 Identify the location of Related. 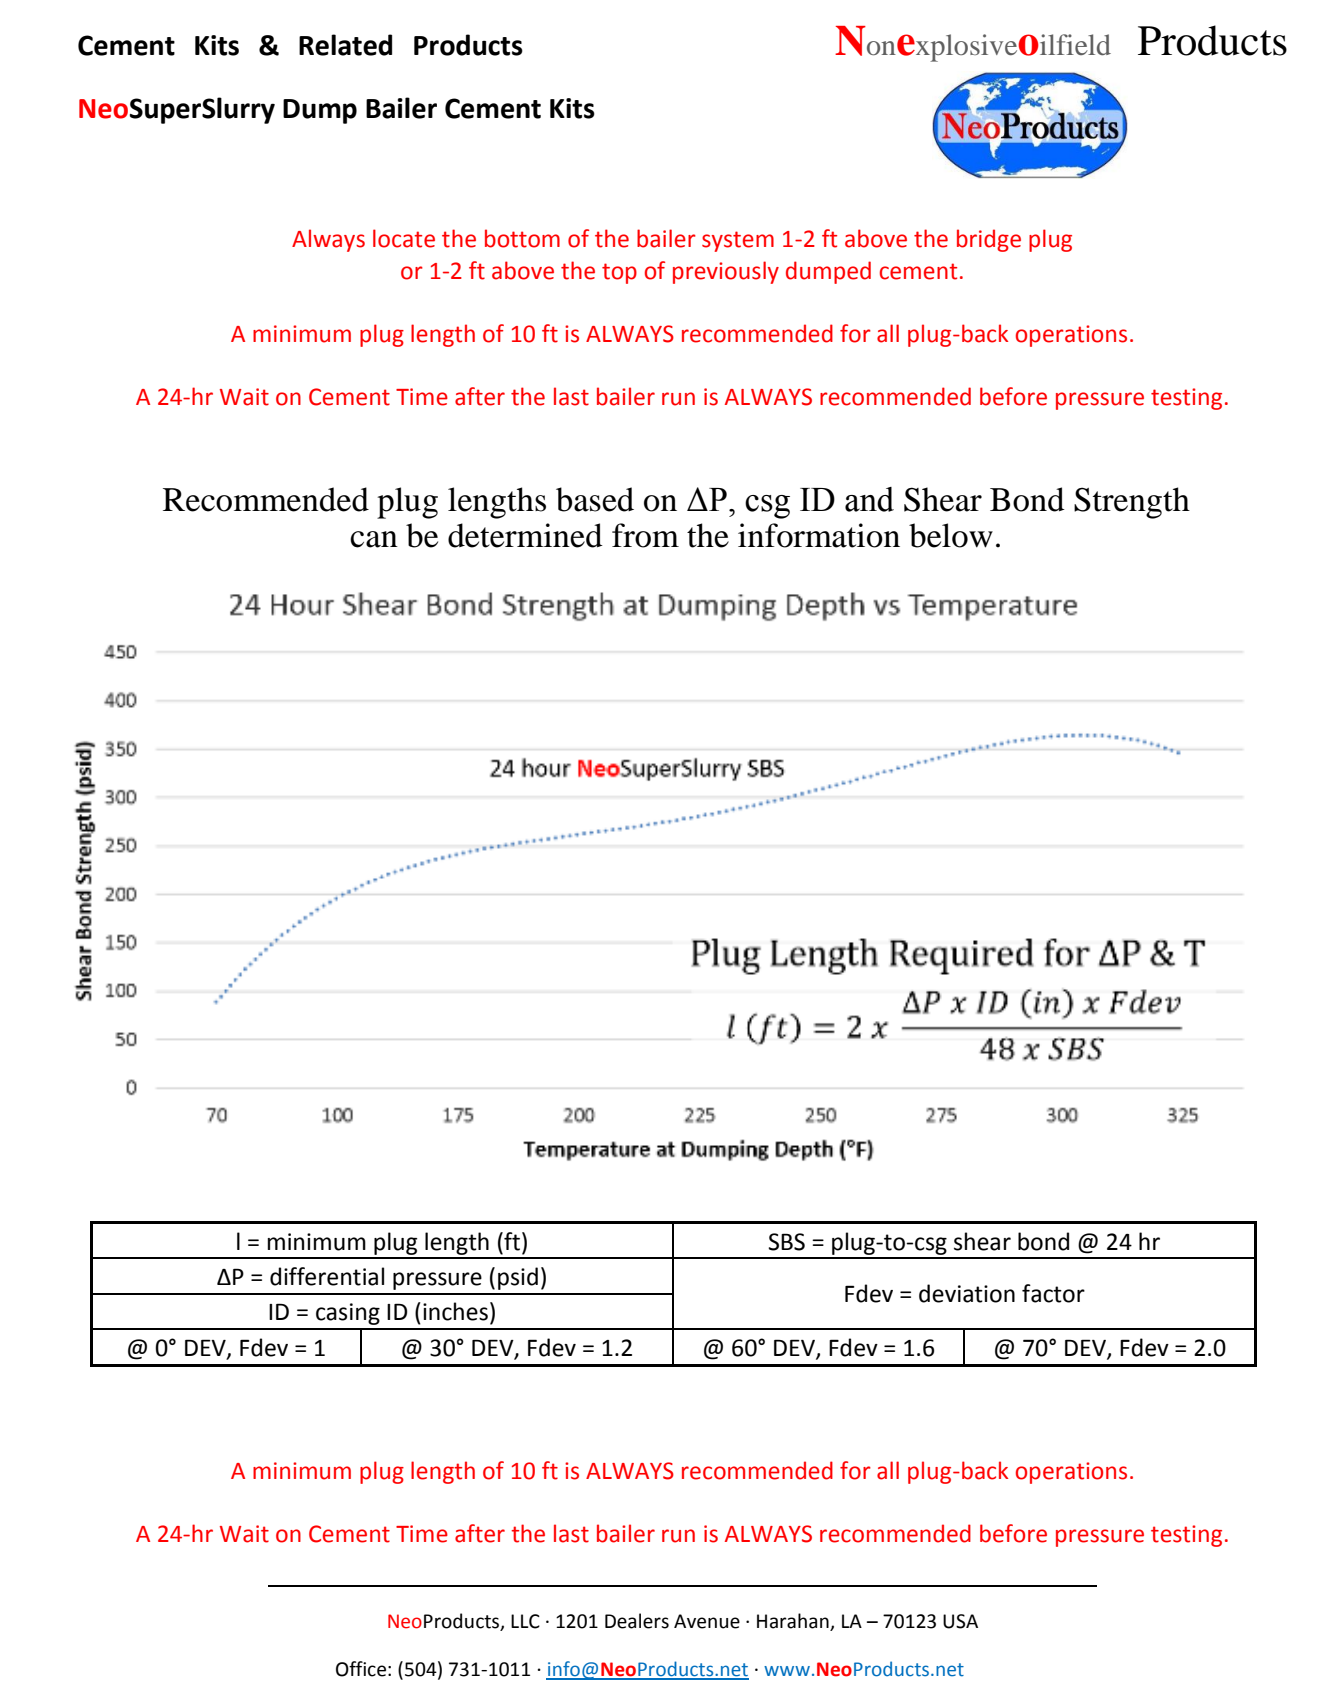
(345, 45).
